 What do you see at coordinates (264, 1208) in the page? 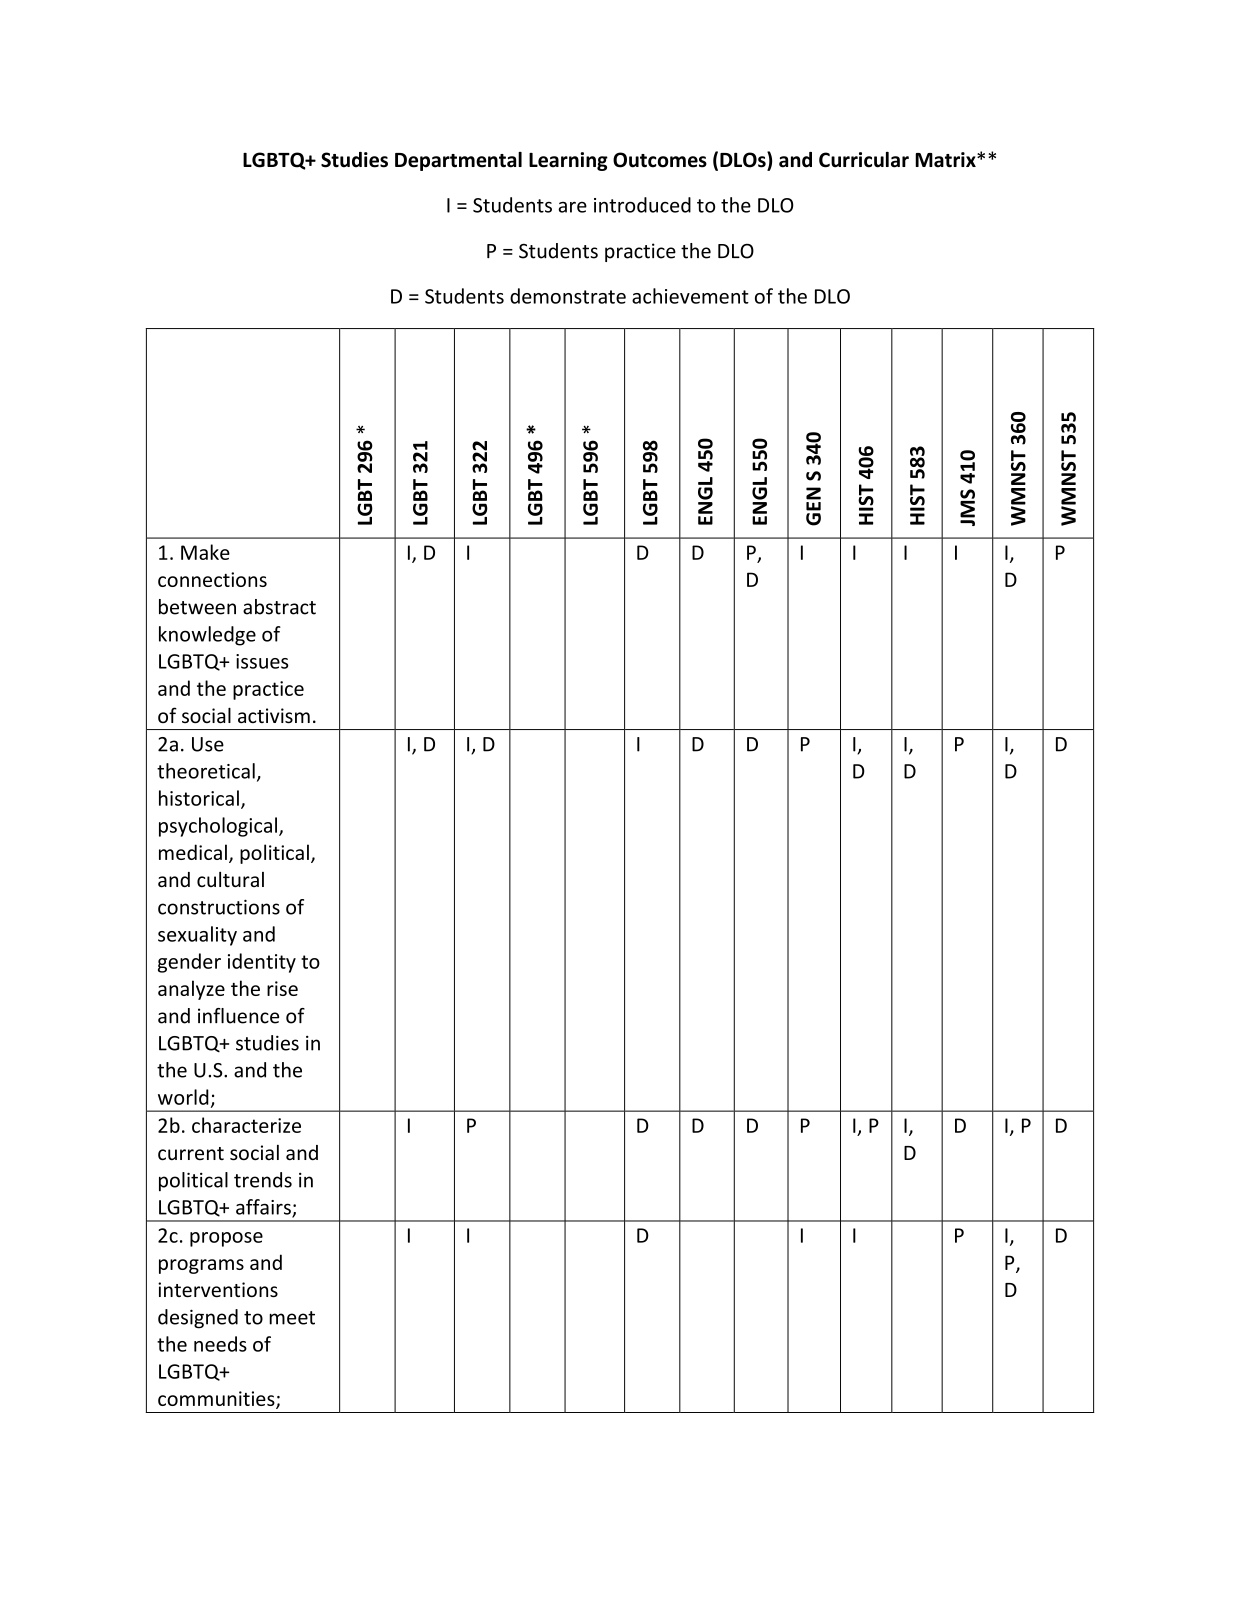
I see `affairs` at bounding box center [264, 1208].
